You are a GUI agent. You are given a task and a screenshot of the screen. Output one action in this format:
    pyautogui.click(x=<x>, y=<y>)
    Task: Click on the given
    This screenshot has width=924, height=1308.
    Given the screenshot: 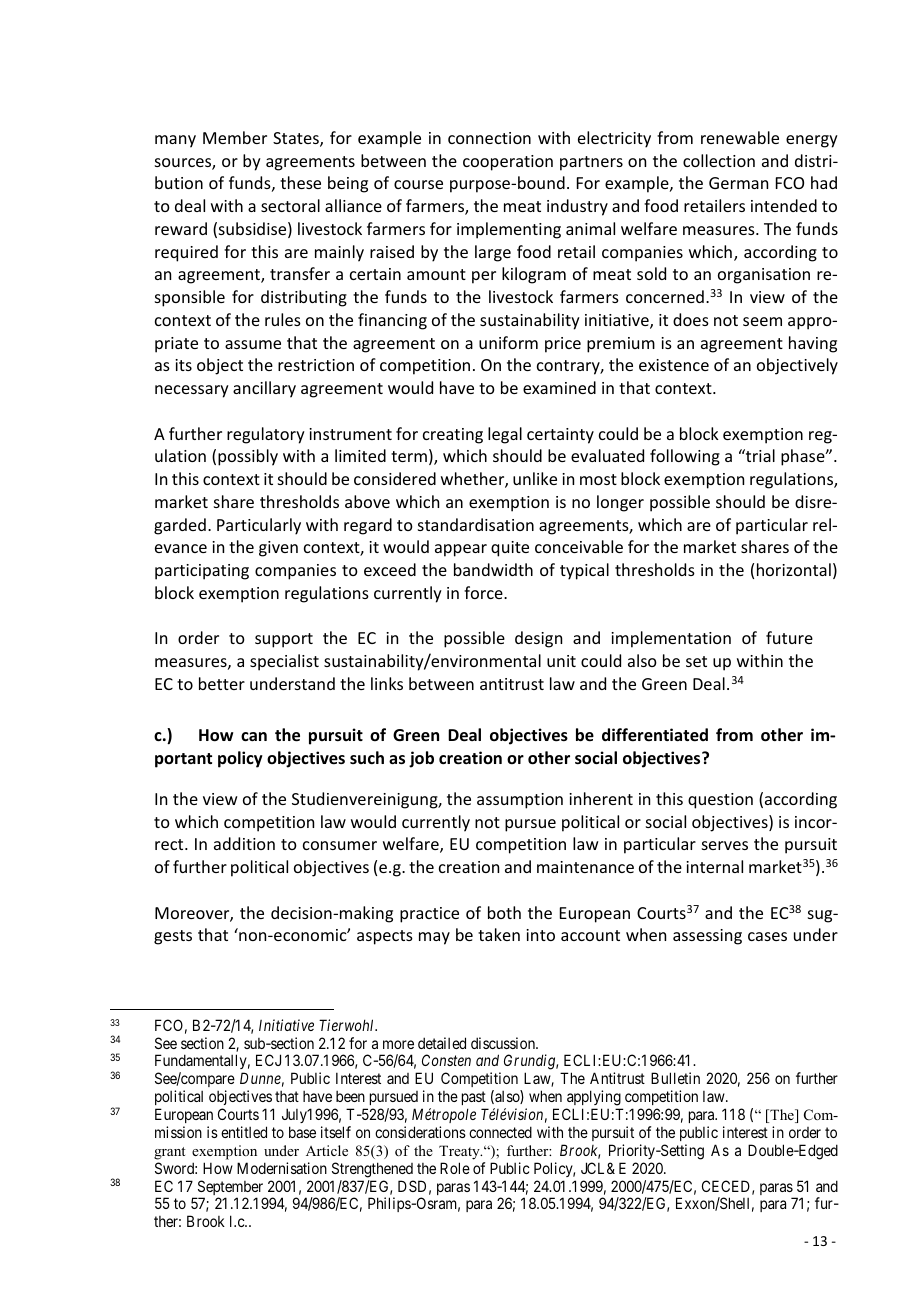 What is the action you would take?
    pyautogui.click(x=278, y=549)
